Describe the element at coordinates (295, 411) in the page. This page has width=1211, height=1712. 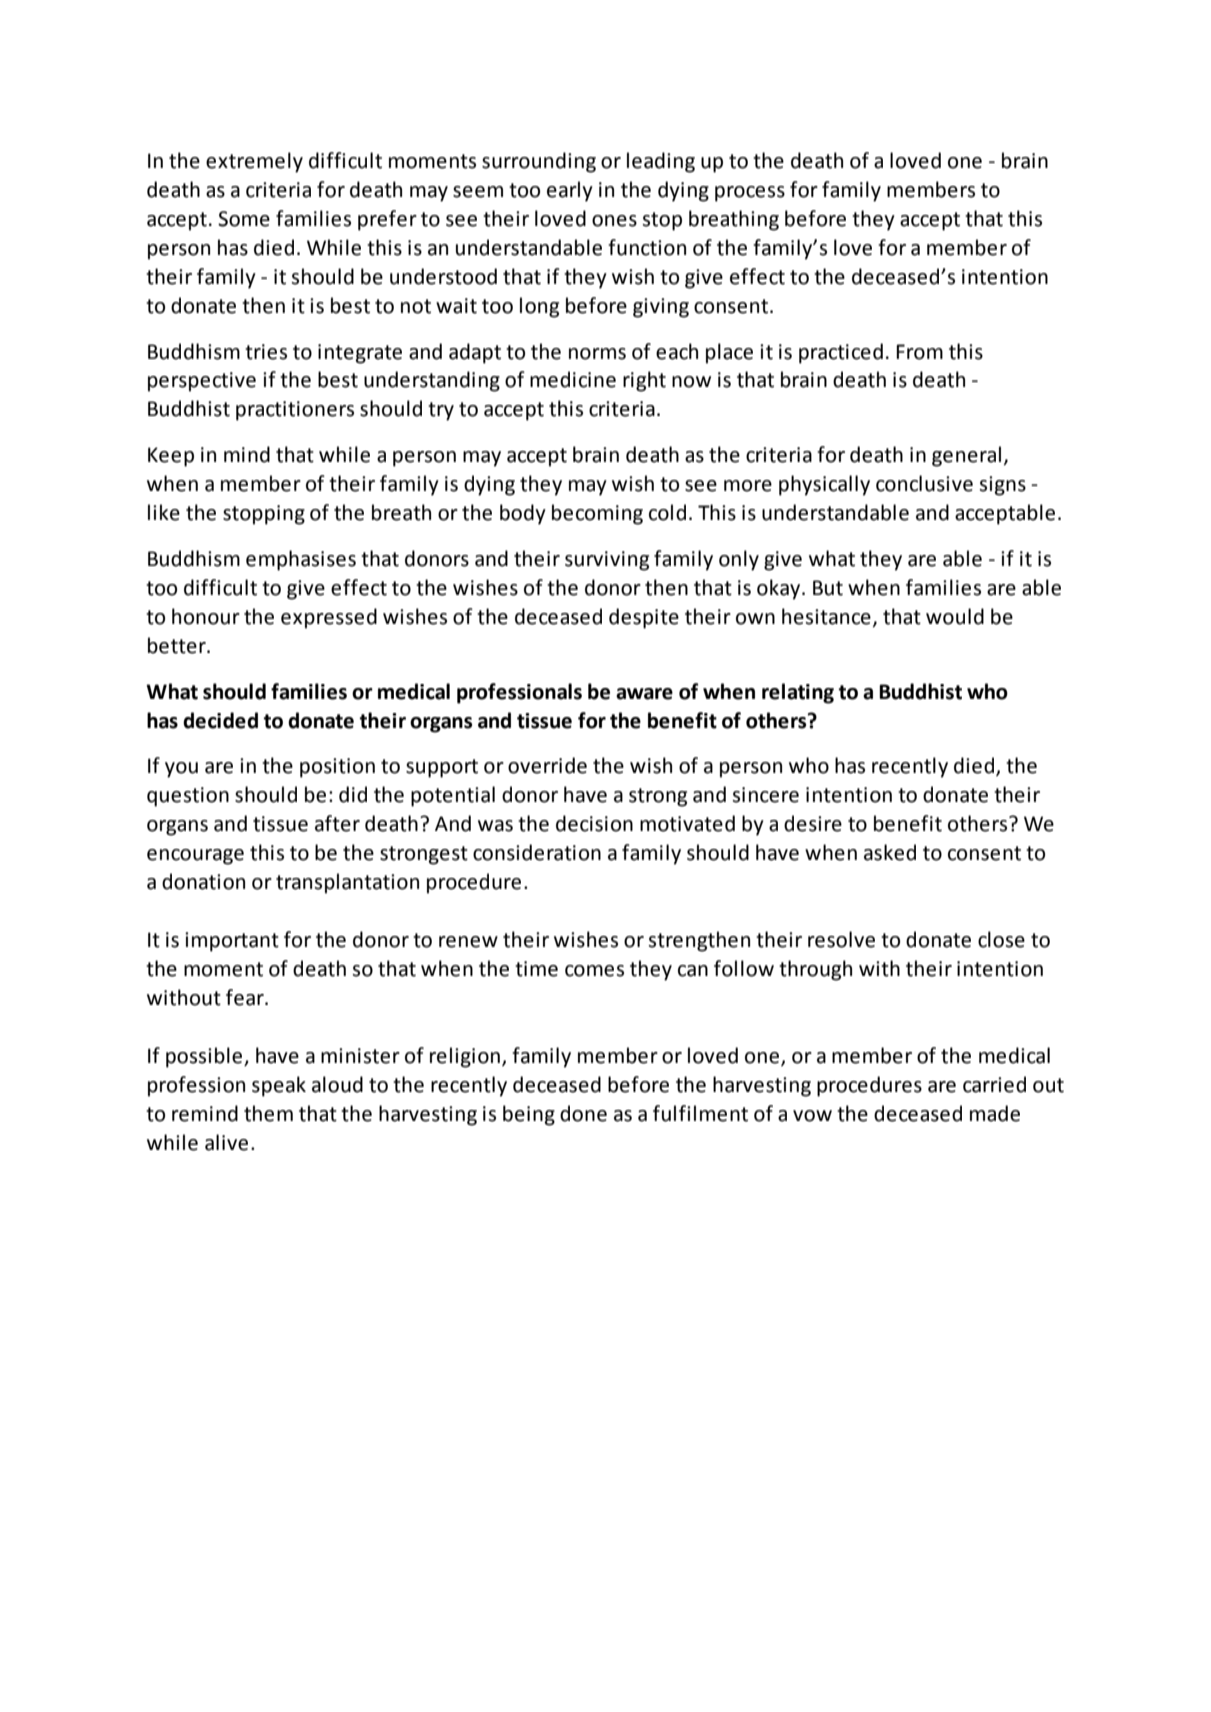
I see `practitioners` at that location.
